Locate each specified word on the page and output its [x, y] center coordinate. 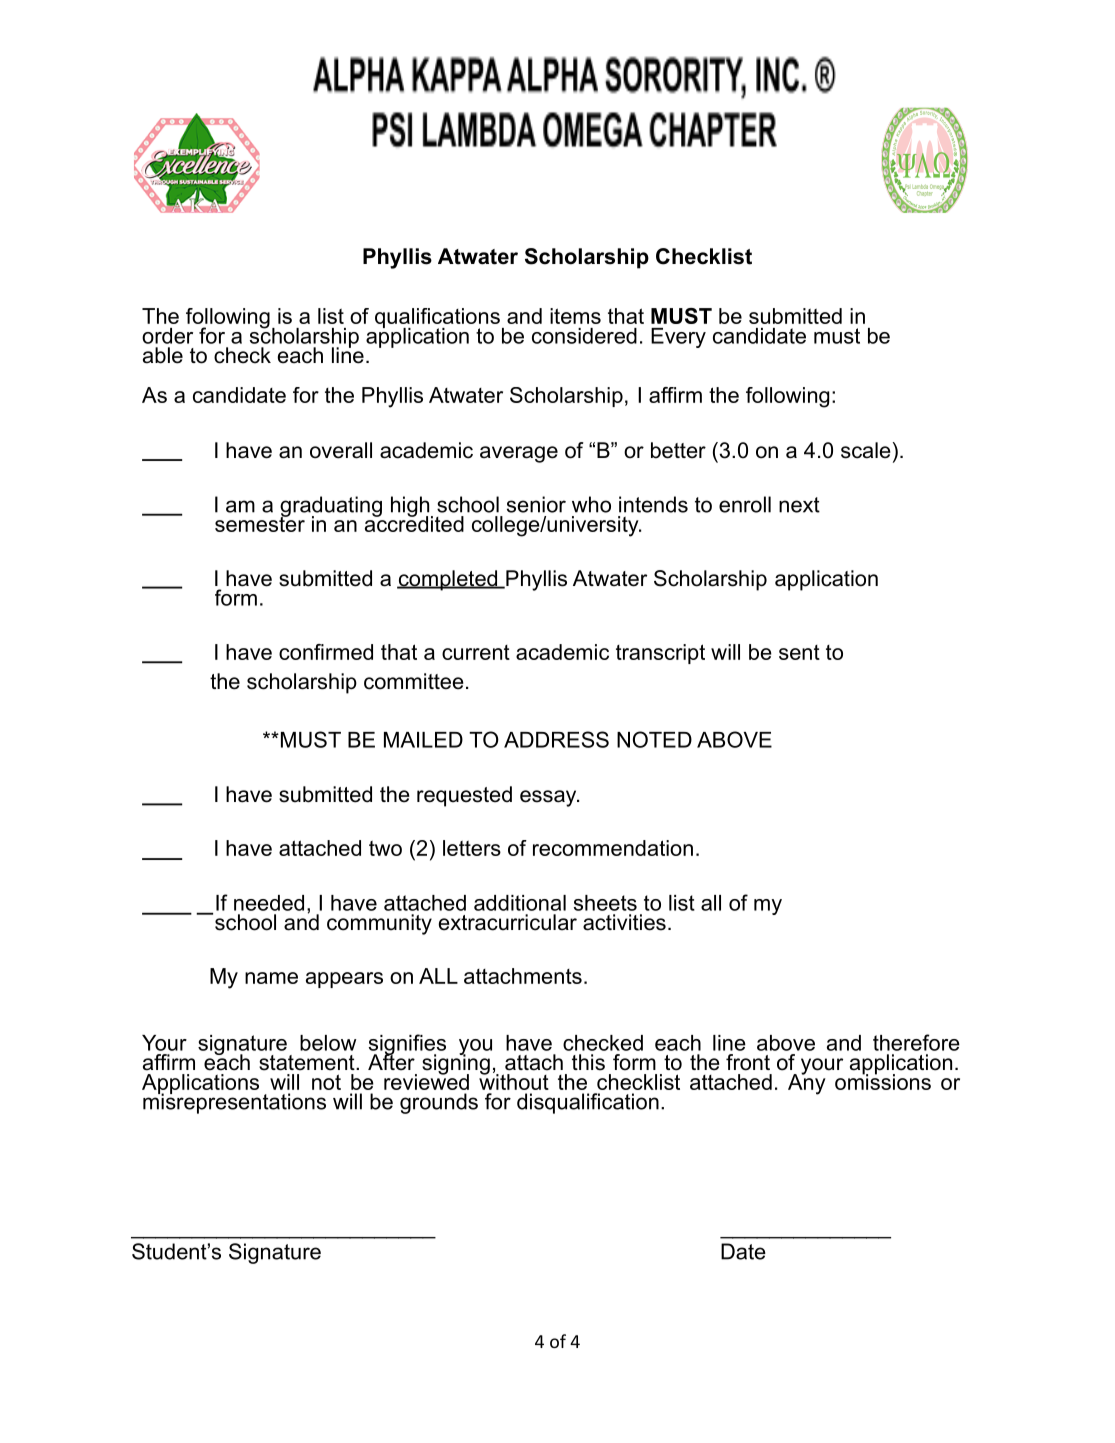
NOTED [654, 739]
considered [584, 336]
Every [678, 338]
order [167, 336]
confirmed [326, 652]
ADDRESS [556, 739]
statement [308, 1063]
